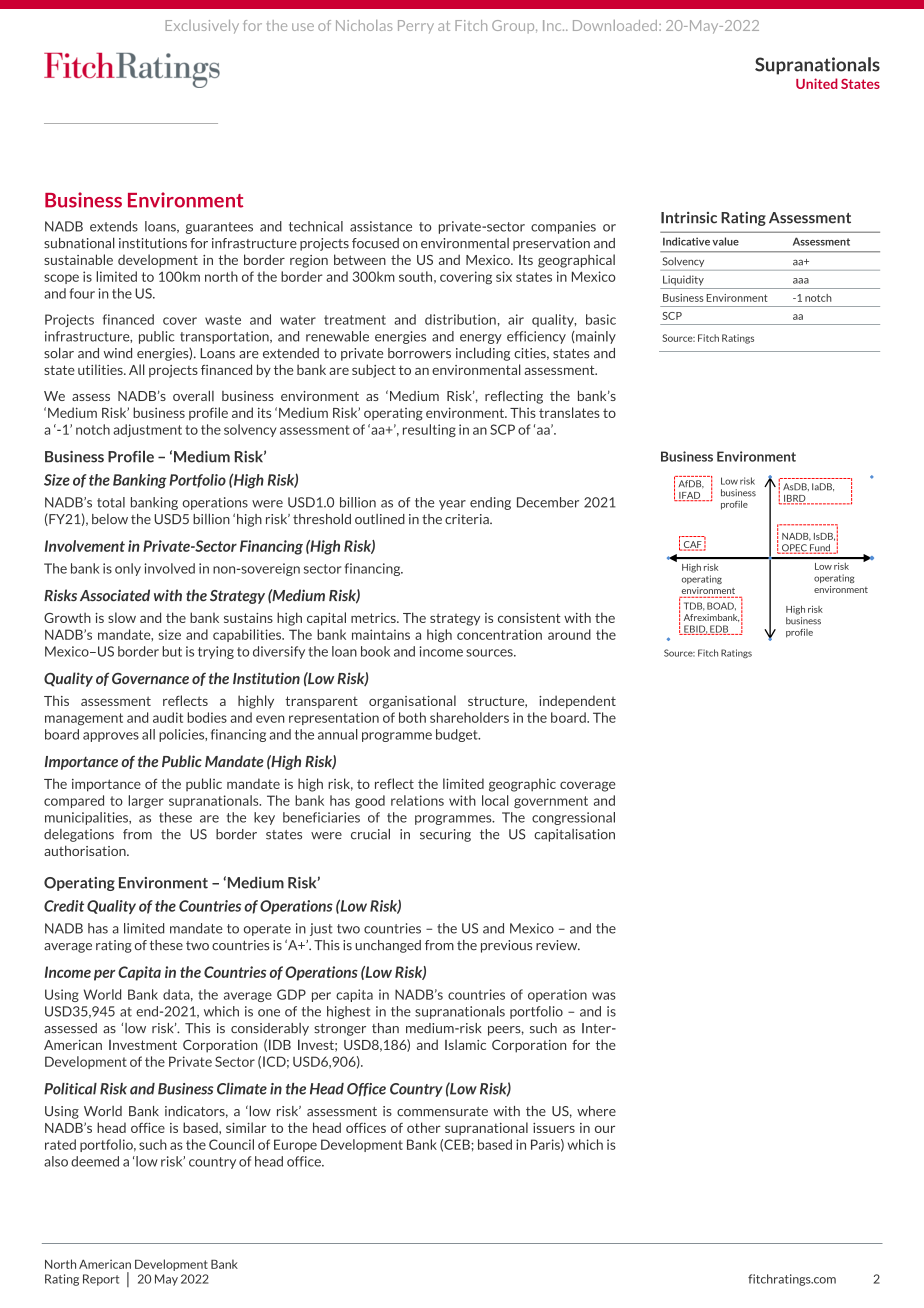 This screenshot has width=924, height=1308. I want to click on Perry, so click(416, 26).
